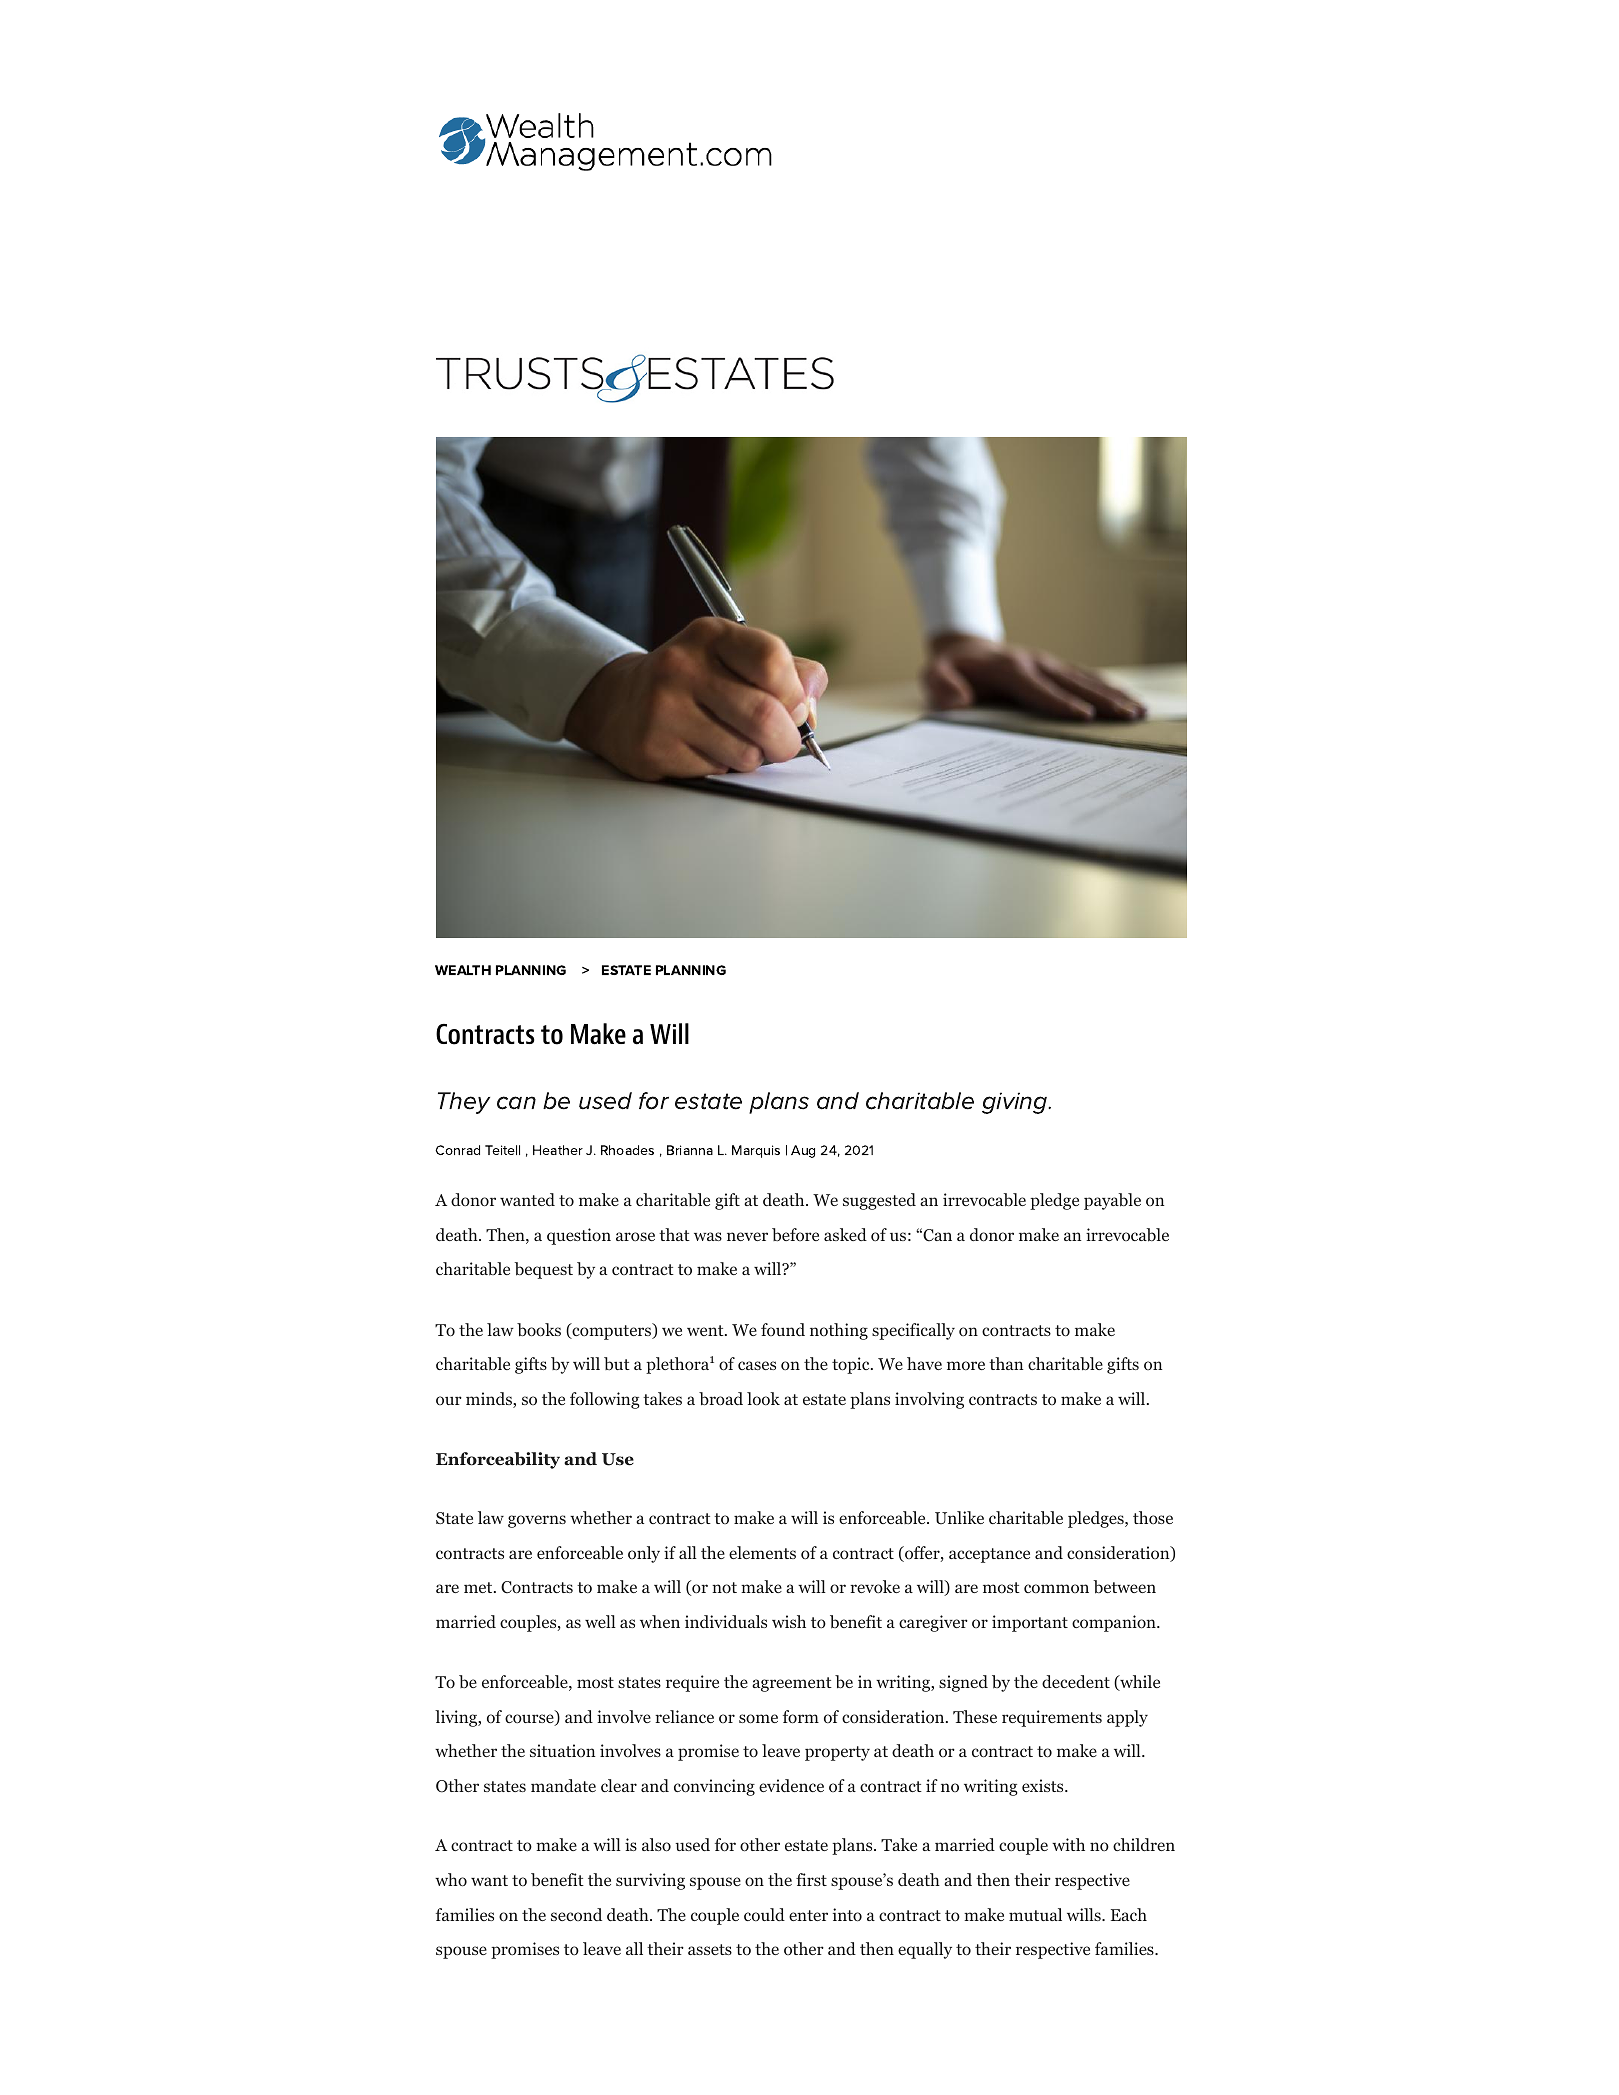  Describe the element at coordinates (558, 1150) in the image. I see `Heather` at that location.
